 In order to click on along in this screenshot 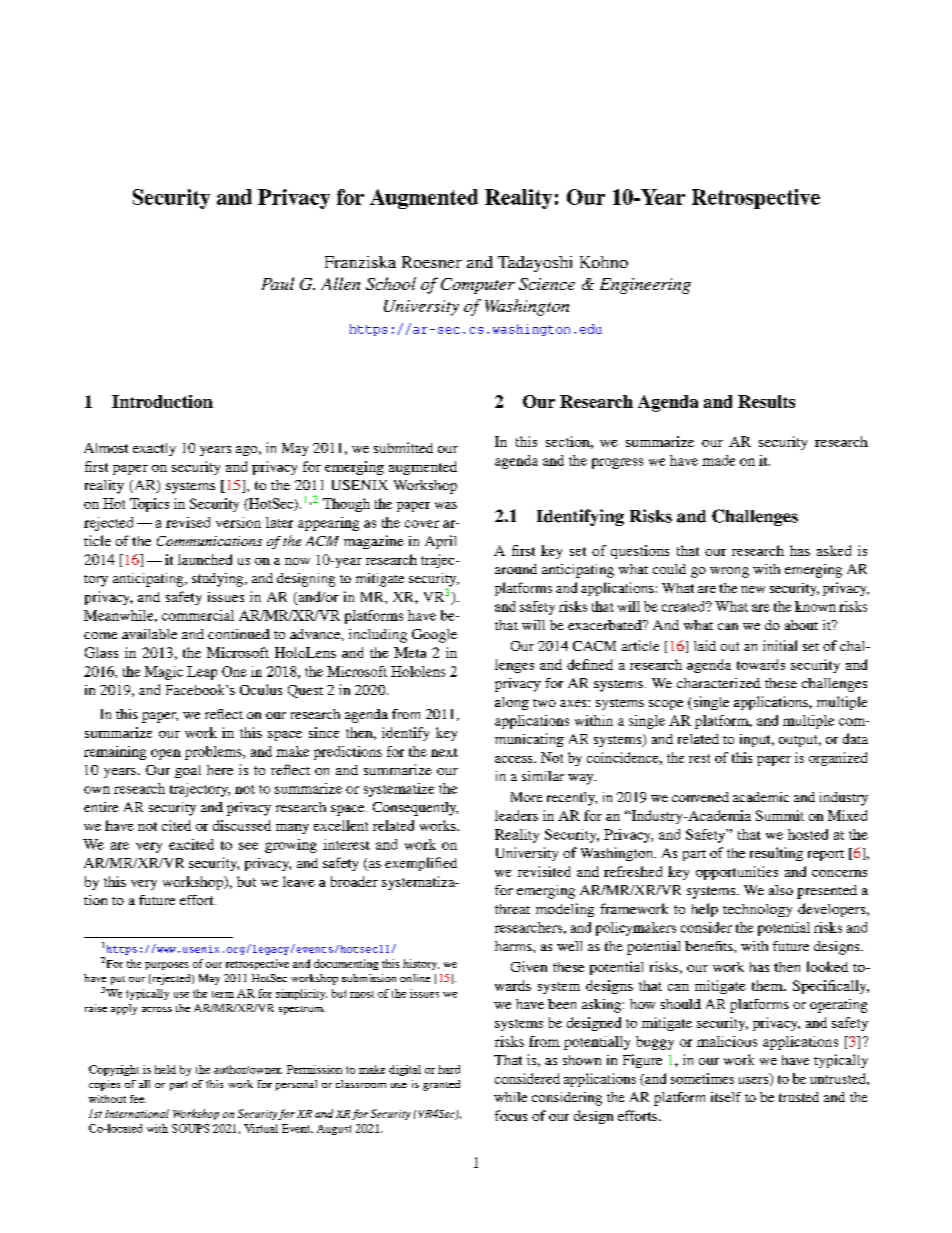, I will do `click(512, 703)`.
